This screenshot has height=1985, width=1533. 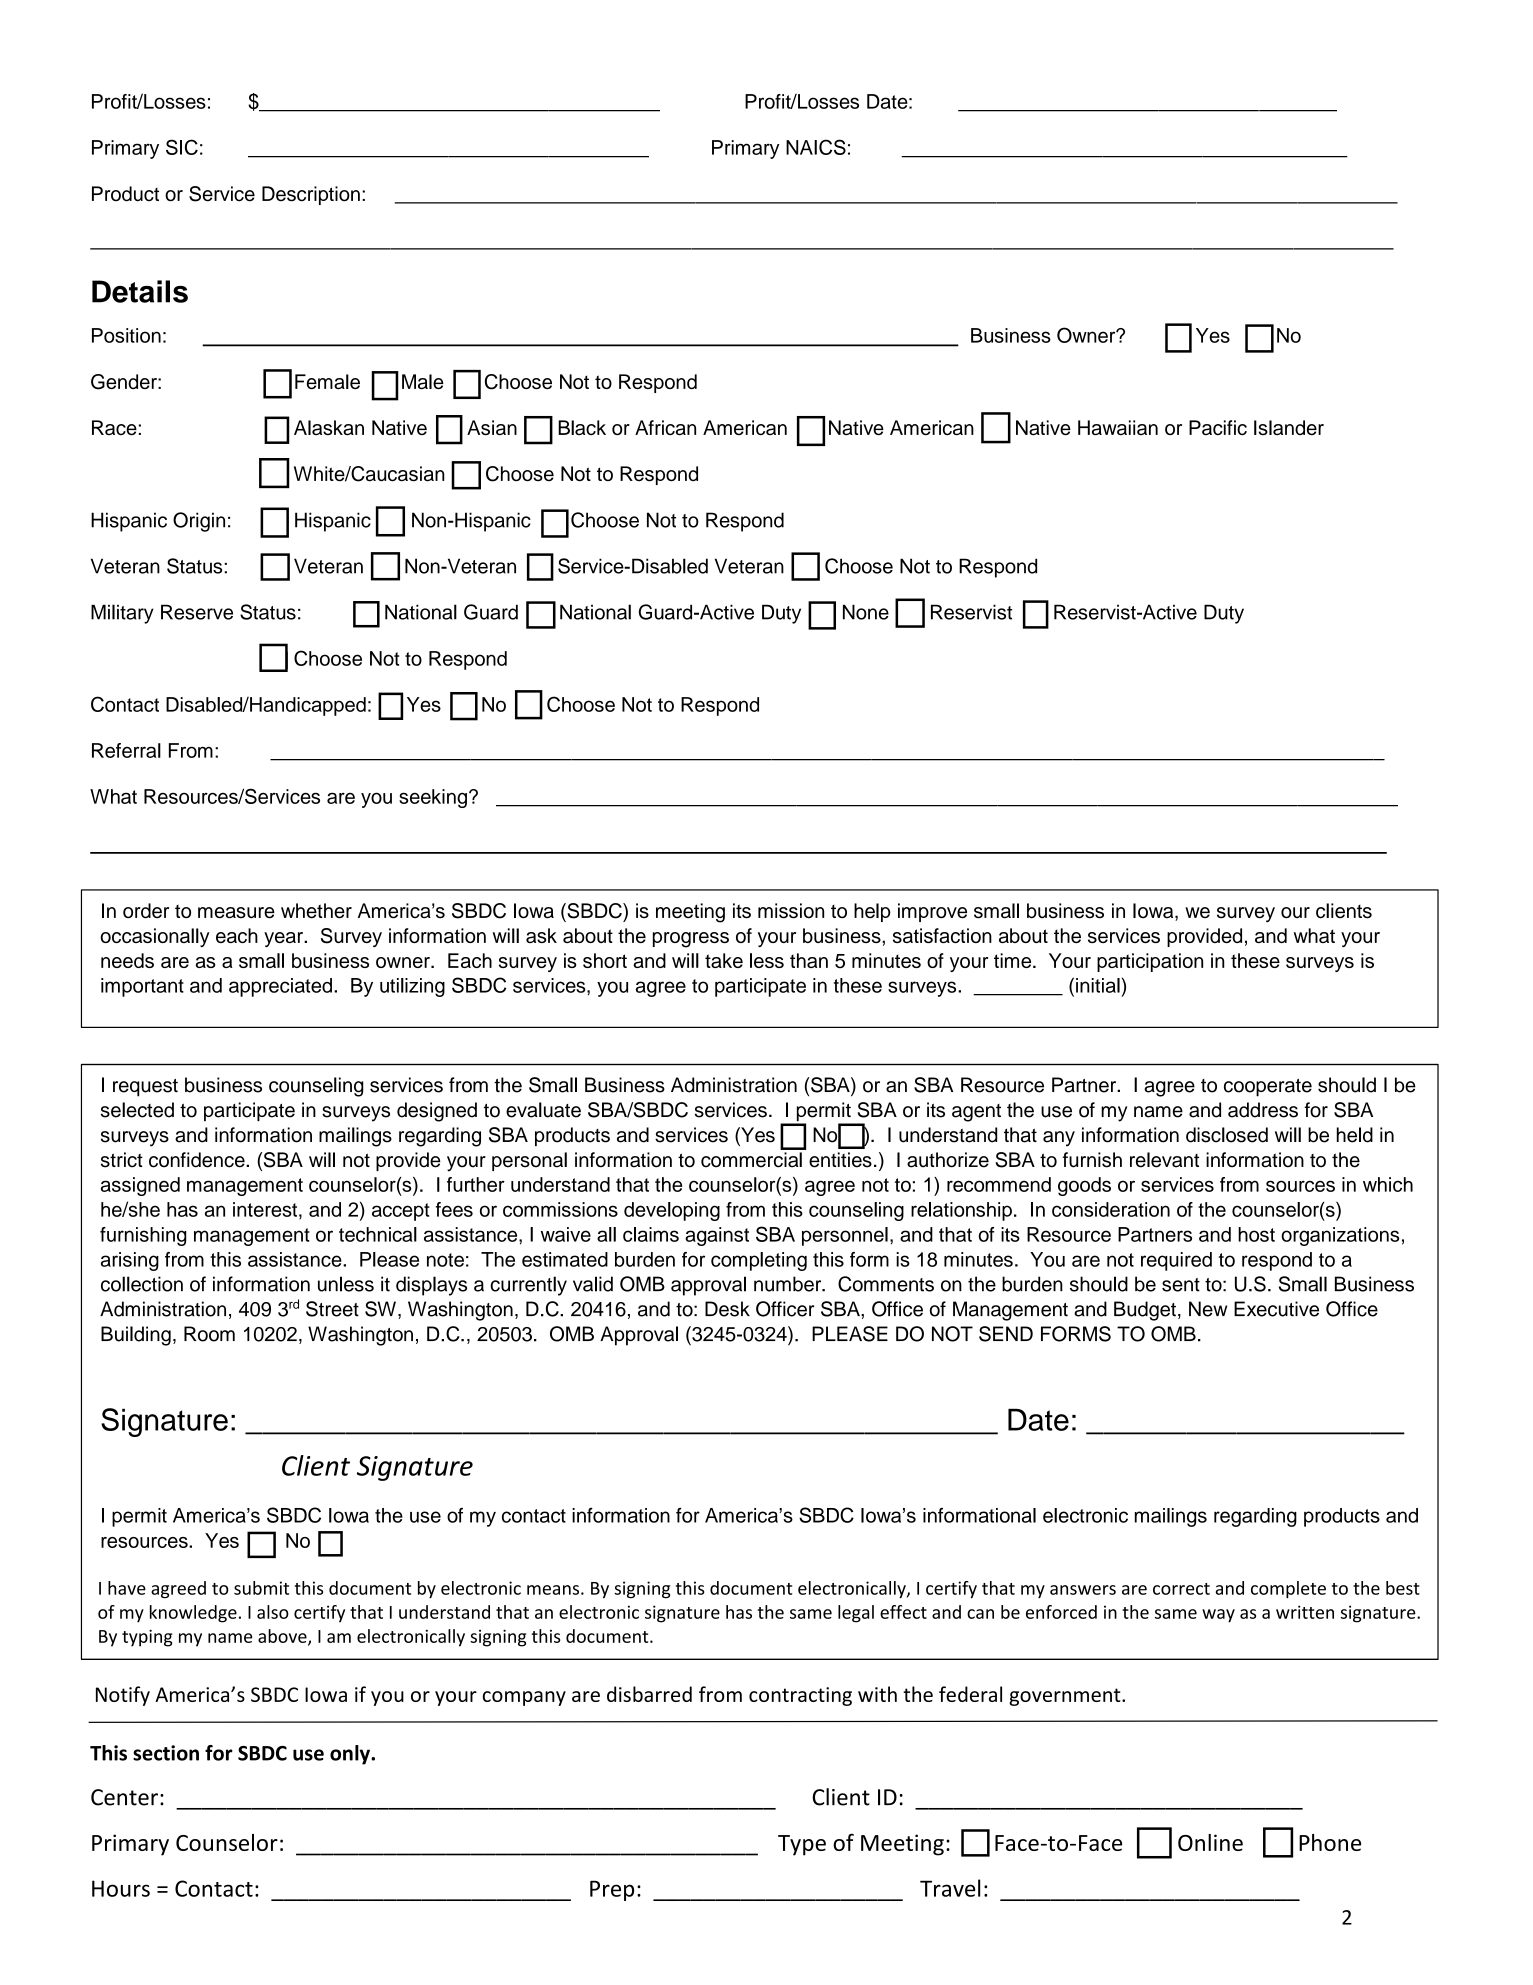 What do you see at coordinates (351, 1755) in the screenshot?
I see `only` at bounding box center [351, 1755].
